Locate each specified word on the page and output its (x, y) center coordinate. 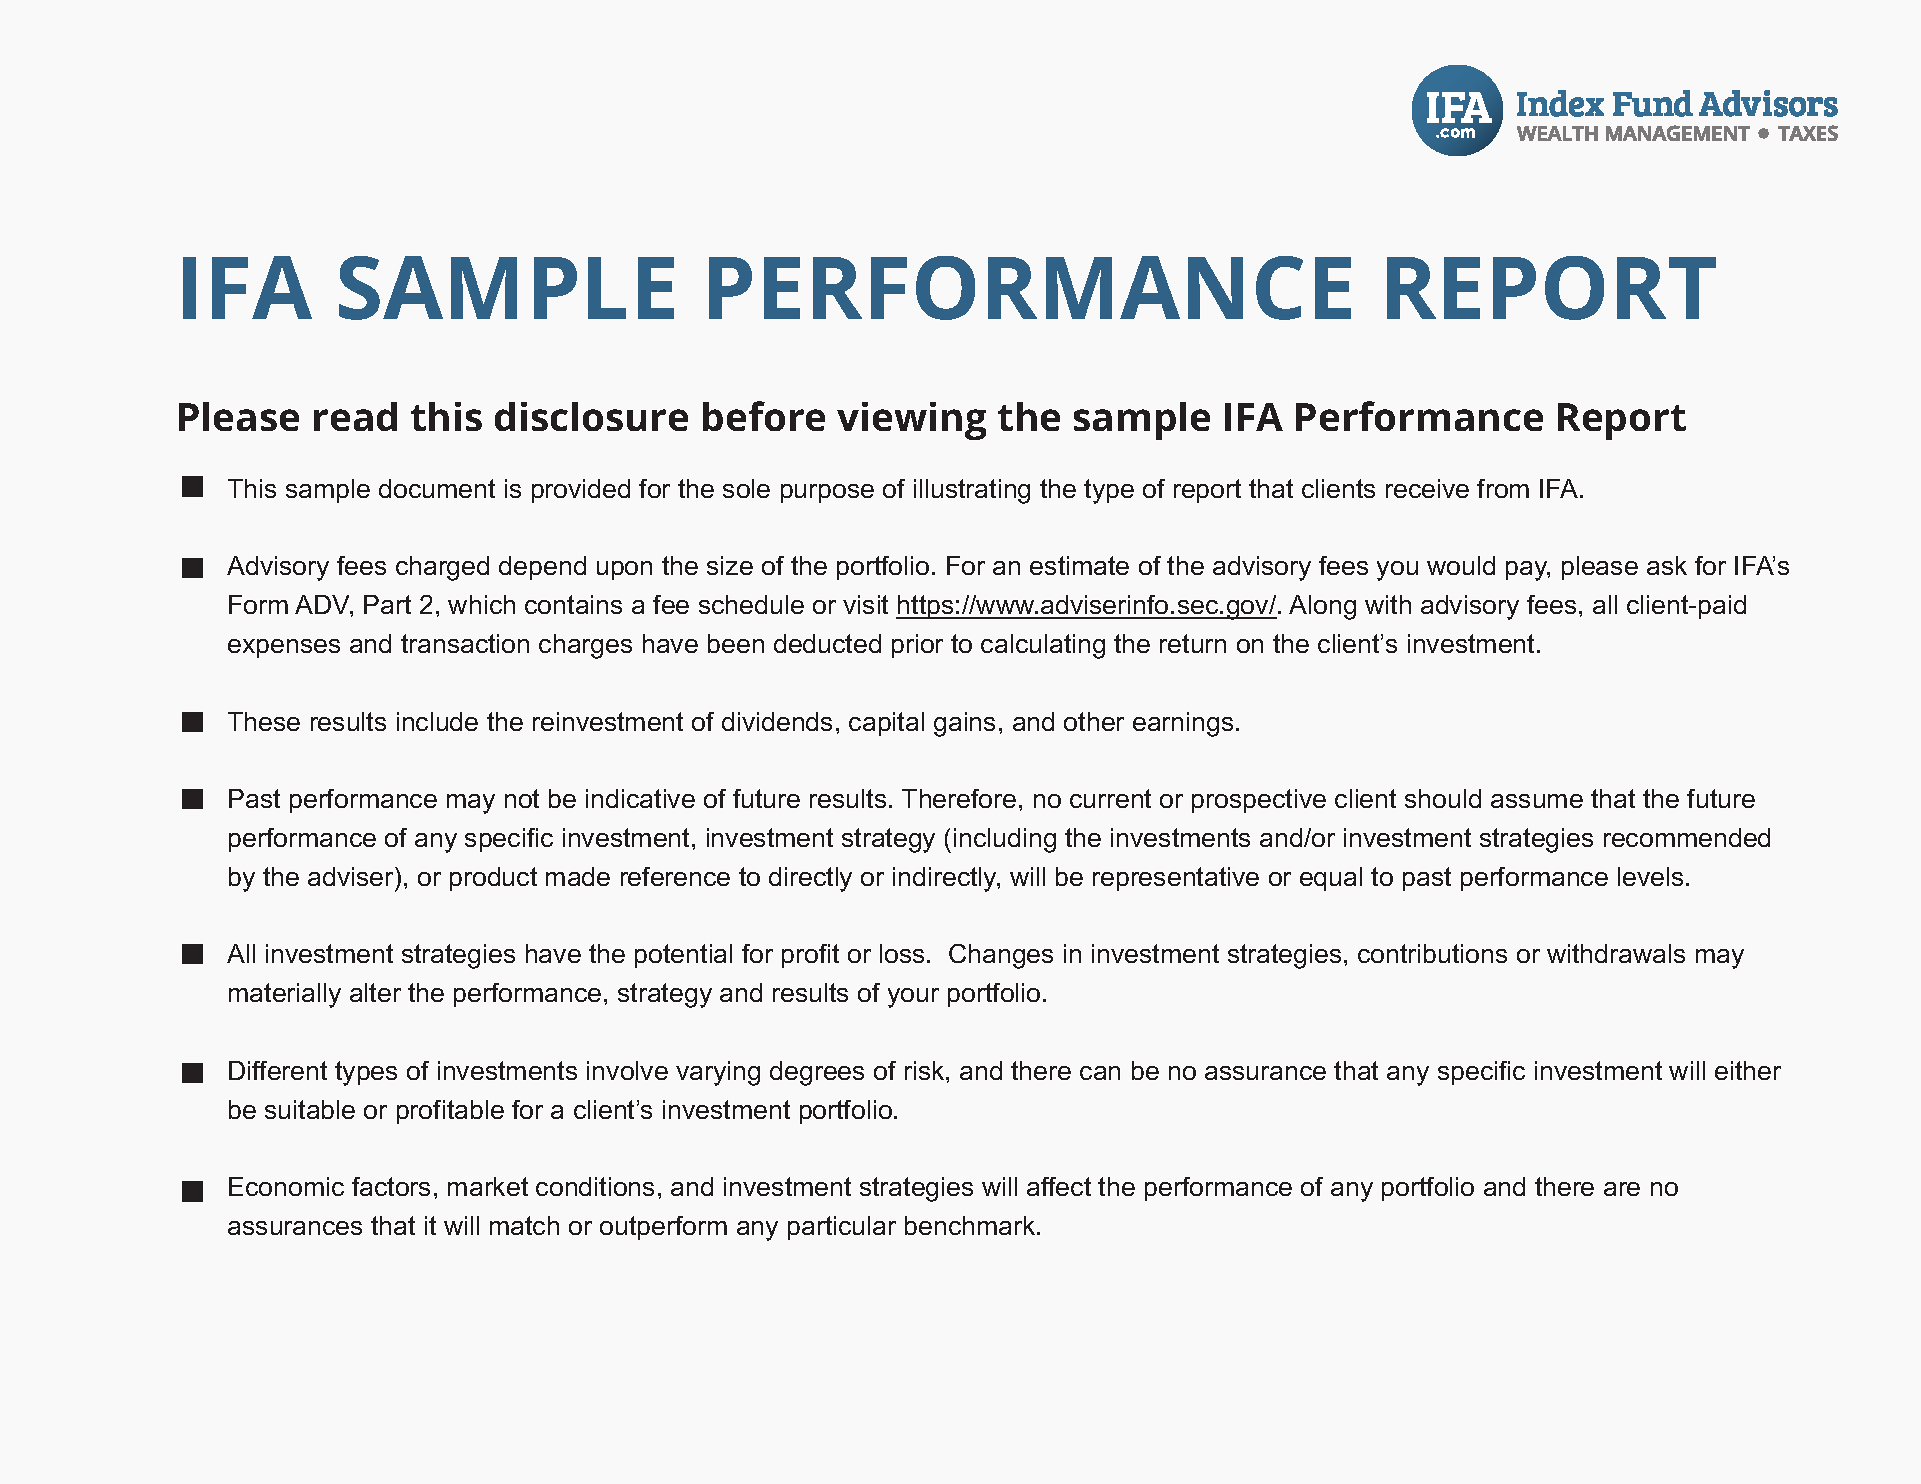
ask (1667, 565)
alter (375, 992)
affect (1059, 1186)
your (913, 998)
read (355, 416)
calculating (1043, 646)
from (1503, 488)
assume (1537, 801)
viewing (911, 421)
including (1005, 840)
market (488, 1186)
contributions (1432, 953)
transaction (465, 643)
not (522, 798)
